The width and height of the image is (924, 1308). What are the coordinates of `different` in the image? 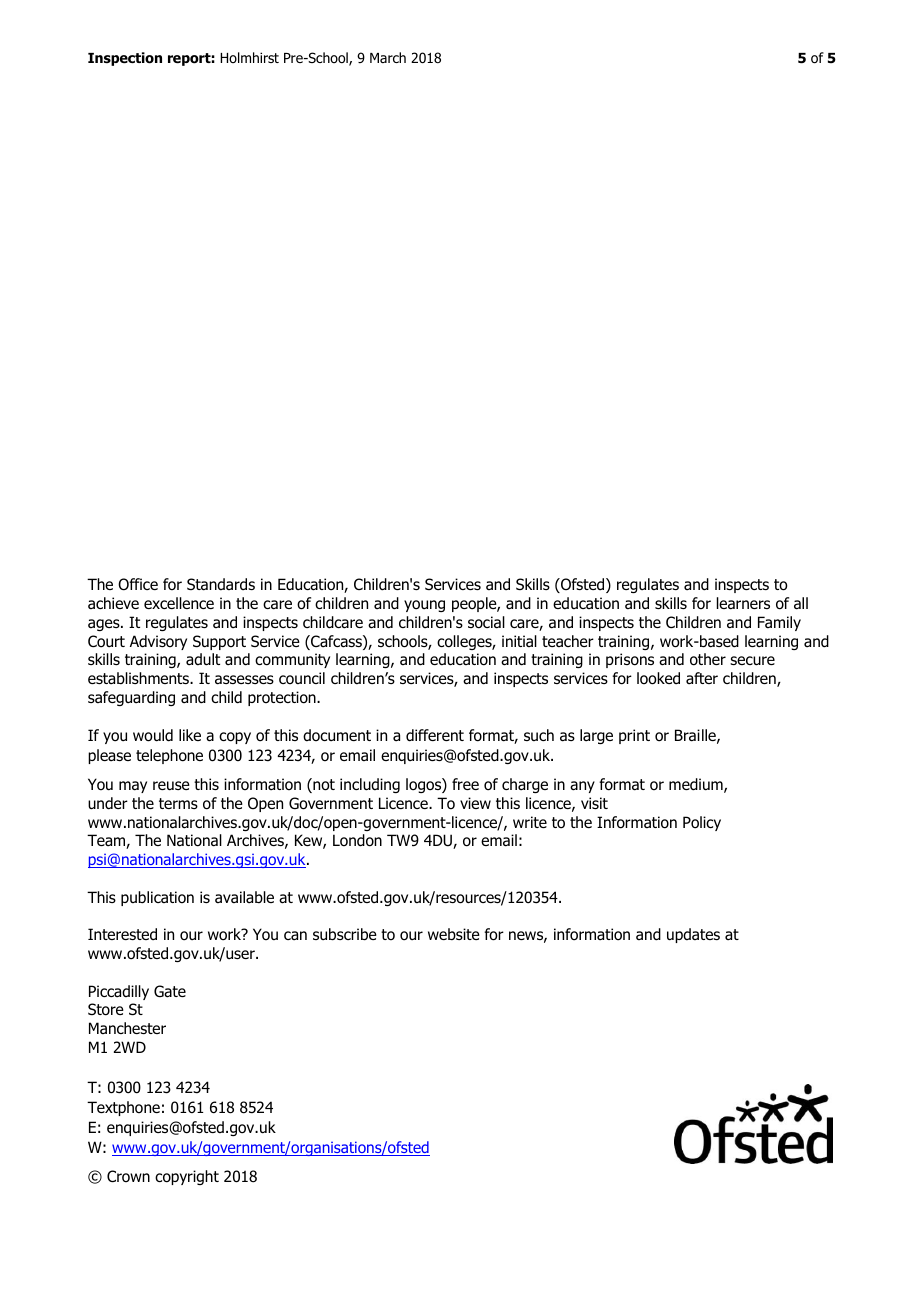 It's located at (435, 735).
